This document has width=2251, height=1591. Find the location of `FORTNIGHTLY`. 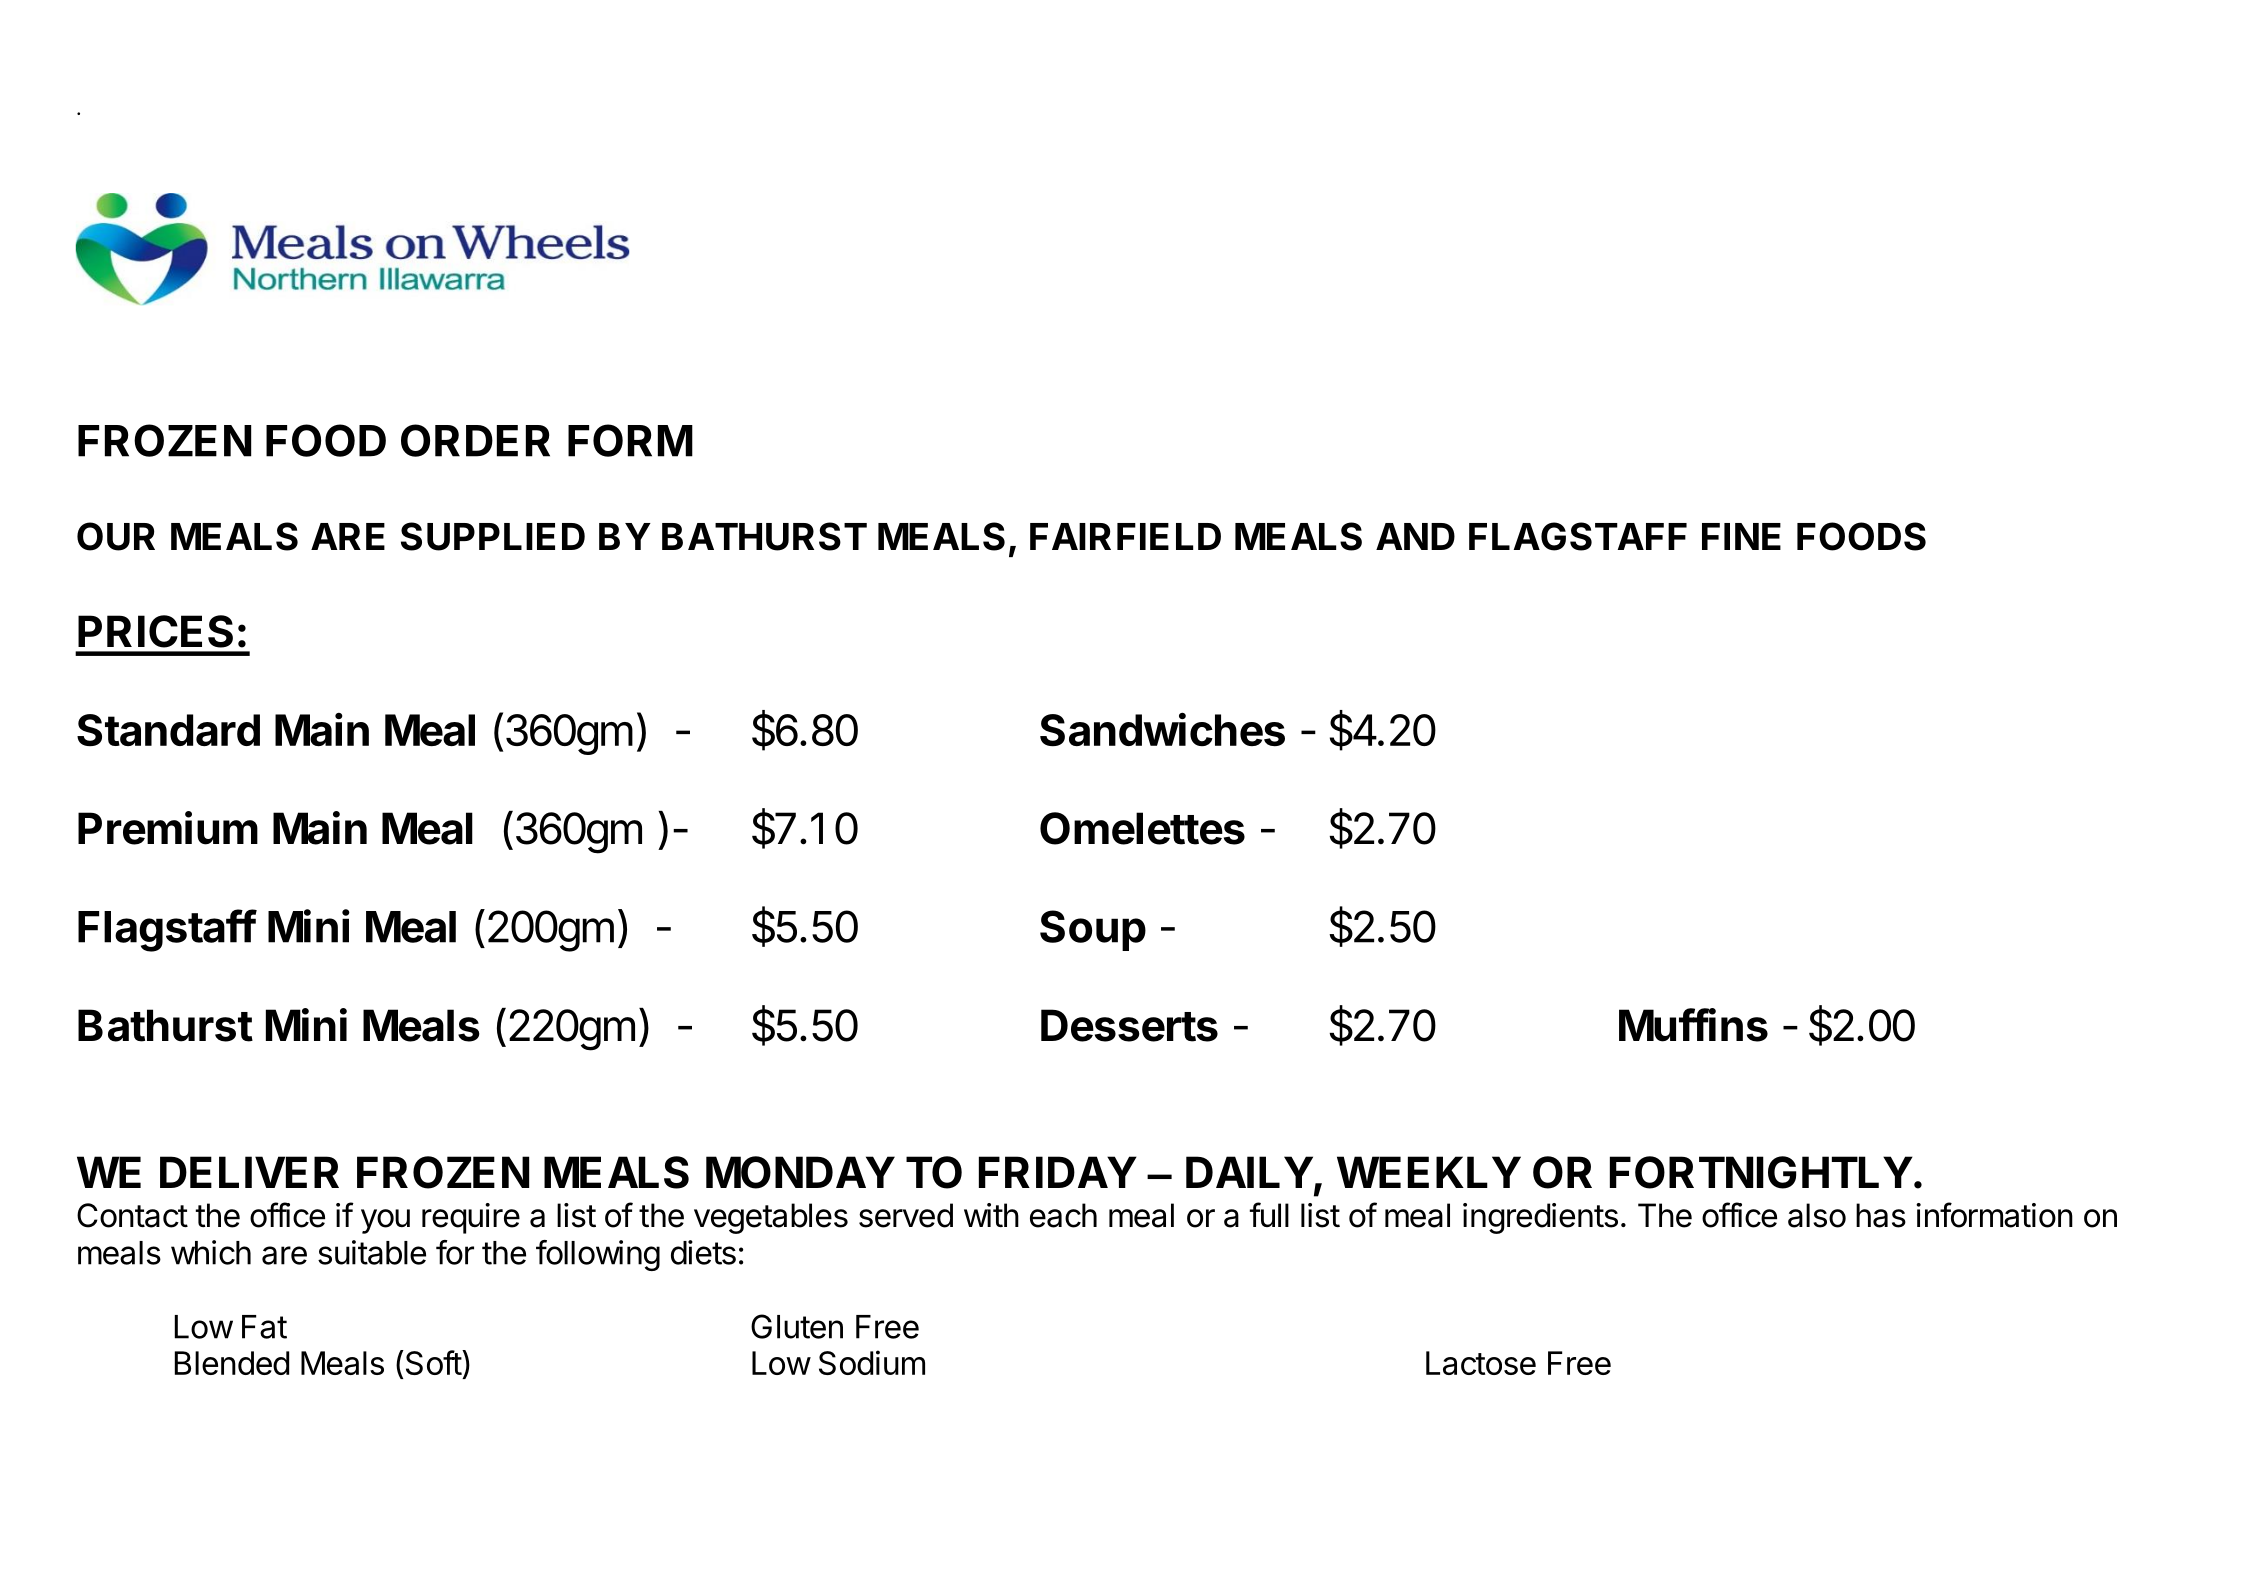

FORTNIGHTLY is located at coordinates (1761, 1172).
